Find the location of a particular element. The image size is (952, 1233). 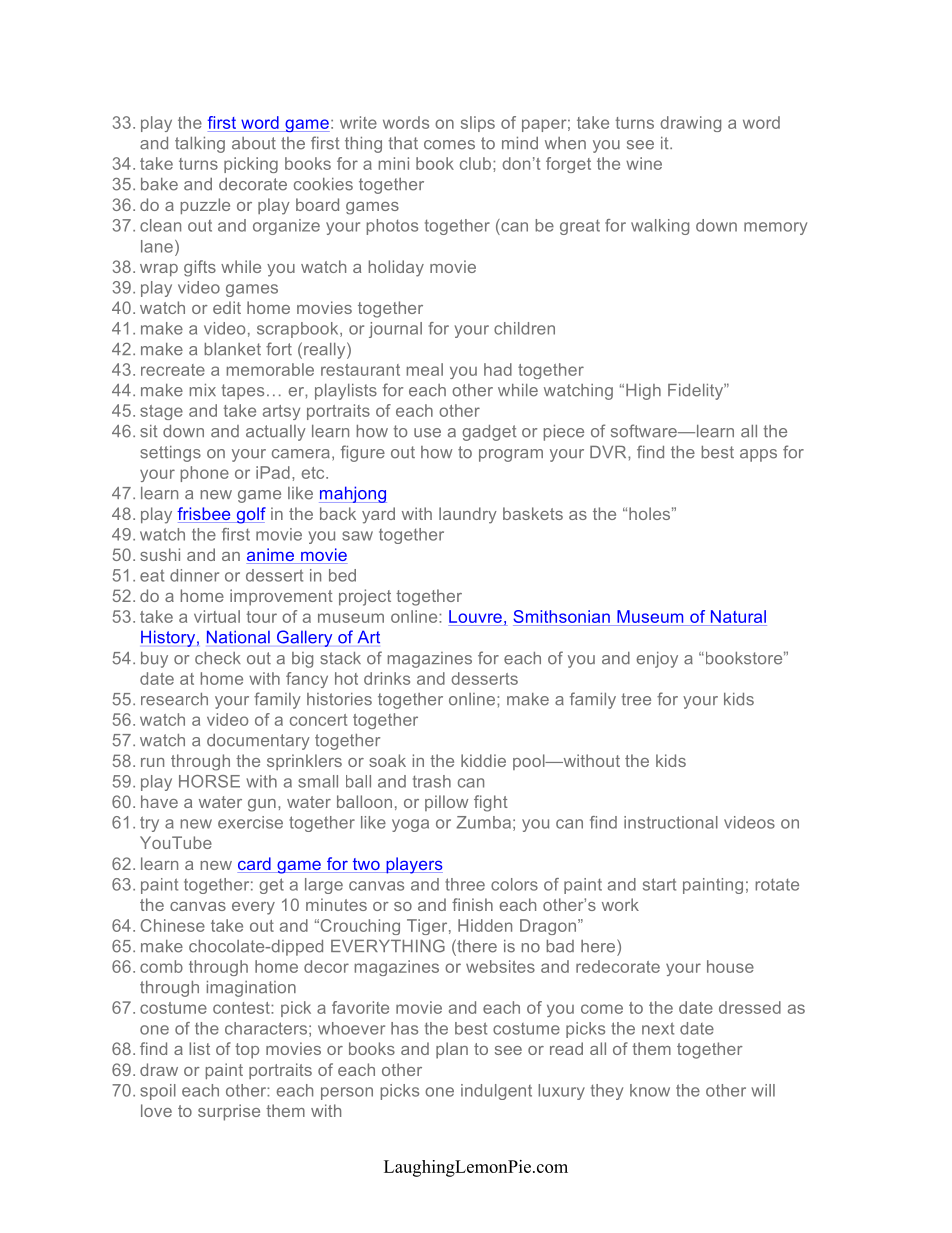

club is located at coordinates (475, 163).
